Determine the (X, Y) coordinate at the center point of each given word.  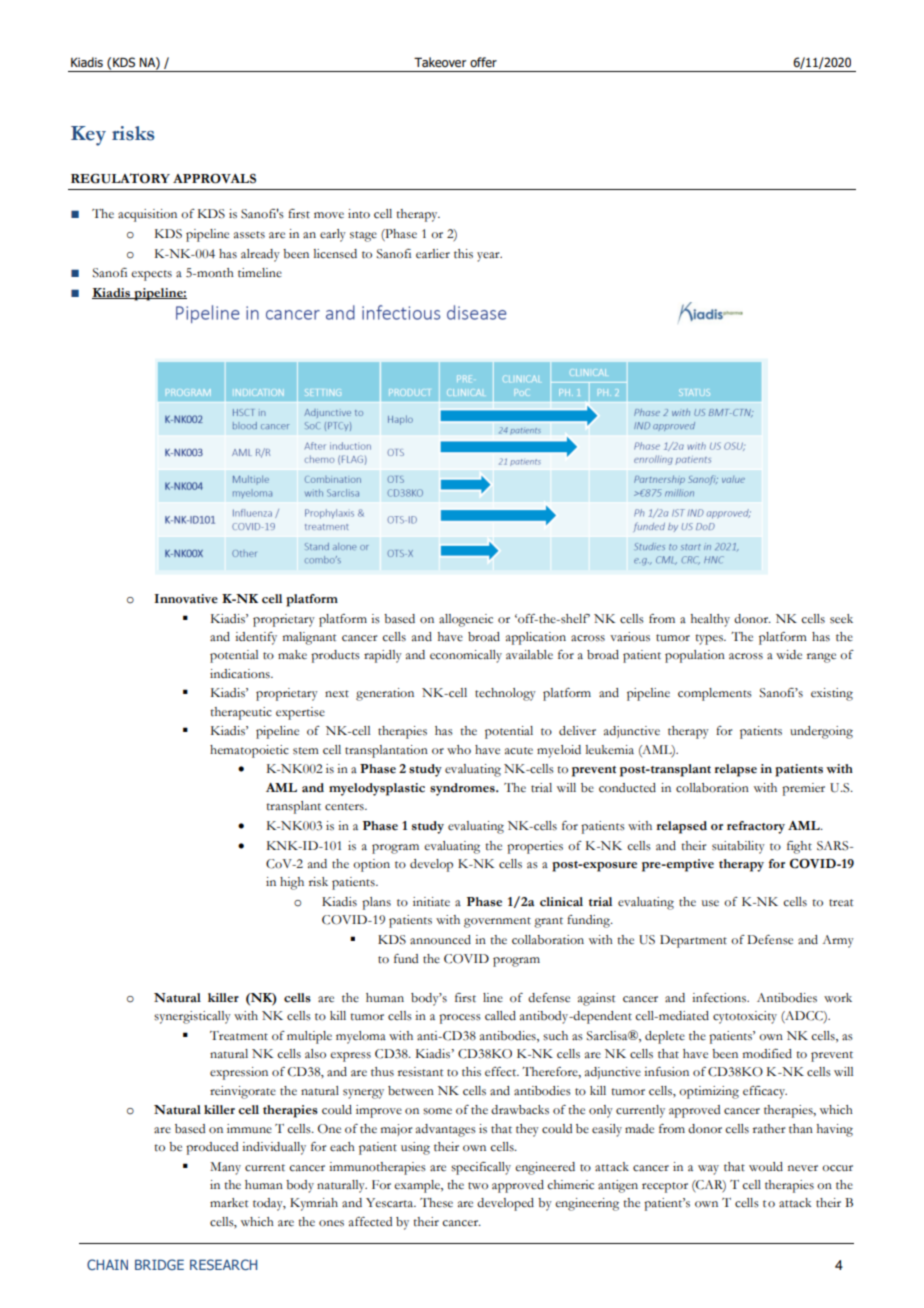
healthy (710, 620)
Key (88, 136)
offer (483, 62)
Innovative (186, 599)
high (292, 883)
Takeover (440, 62)
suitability (738, 847)
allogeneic (466, 620)
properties (535, 847)
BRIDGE (159, 1264)
